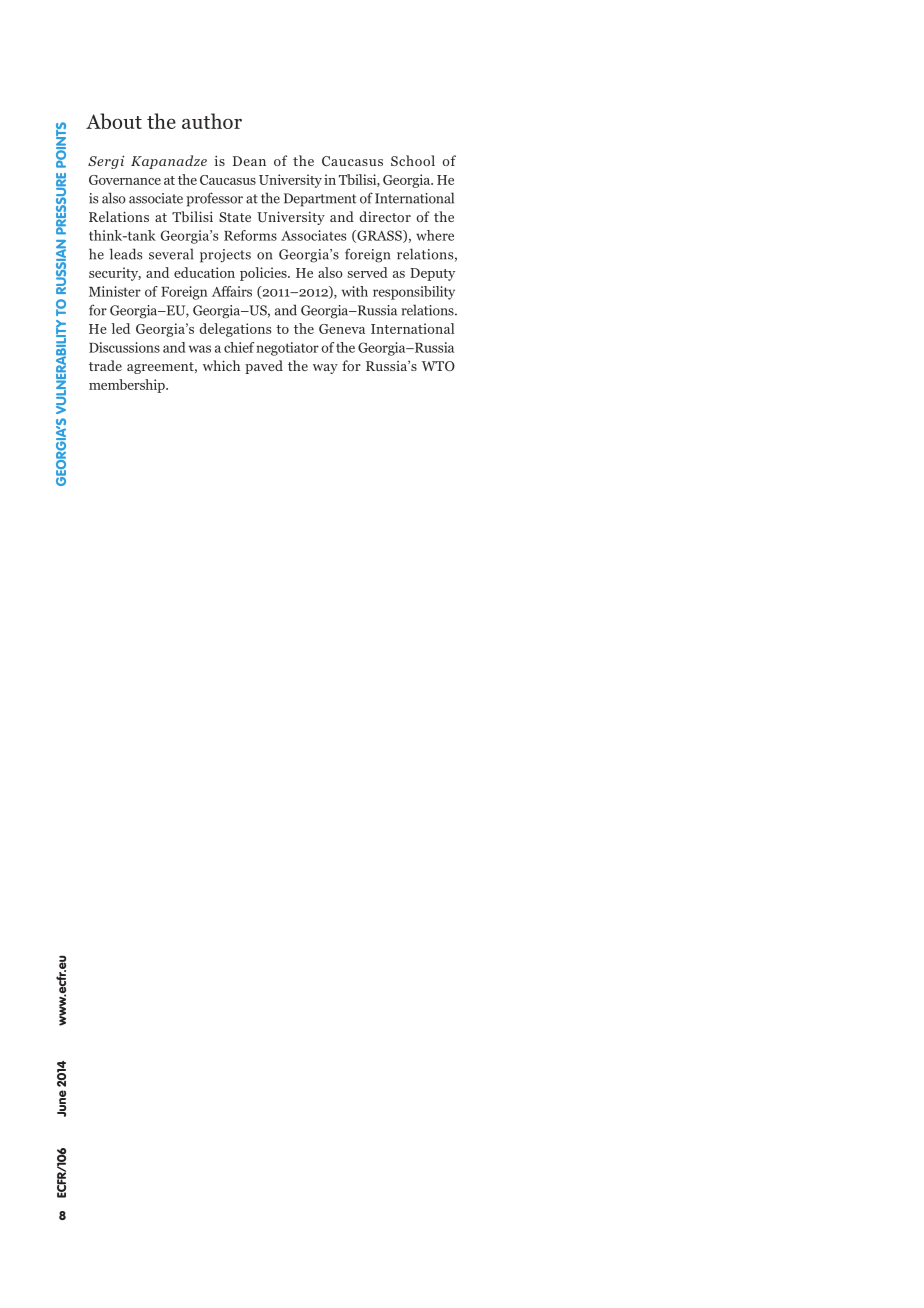 This screenshot has width=924, height=1308. What do you see at coordinates (212, 121) in the screenshot?
I see `author` at bounding box center [212, 121].
